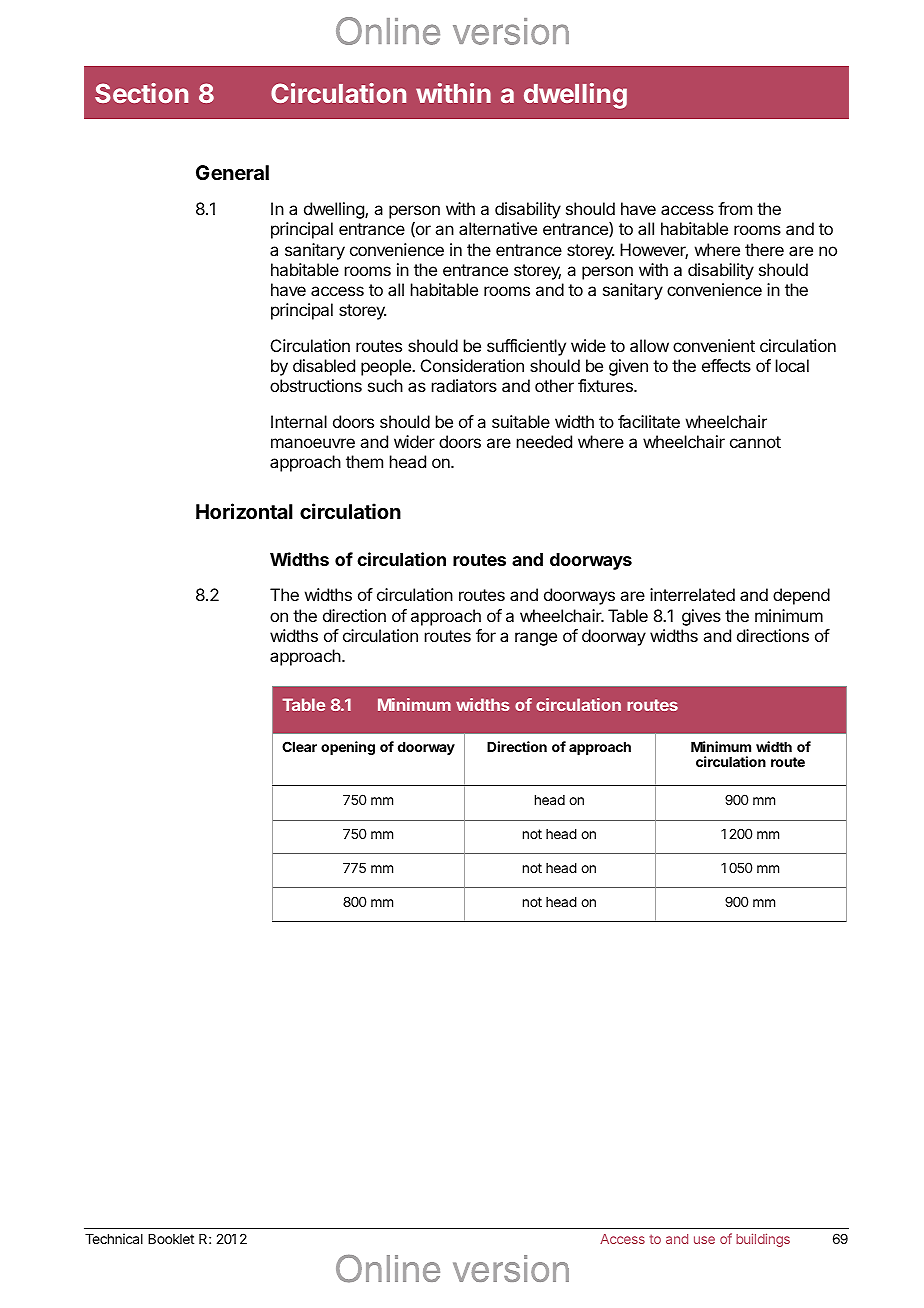 This screenshot has height=1308, width=924. I want to click on General, so click(232, 172).
